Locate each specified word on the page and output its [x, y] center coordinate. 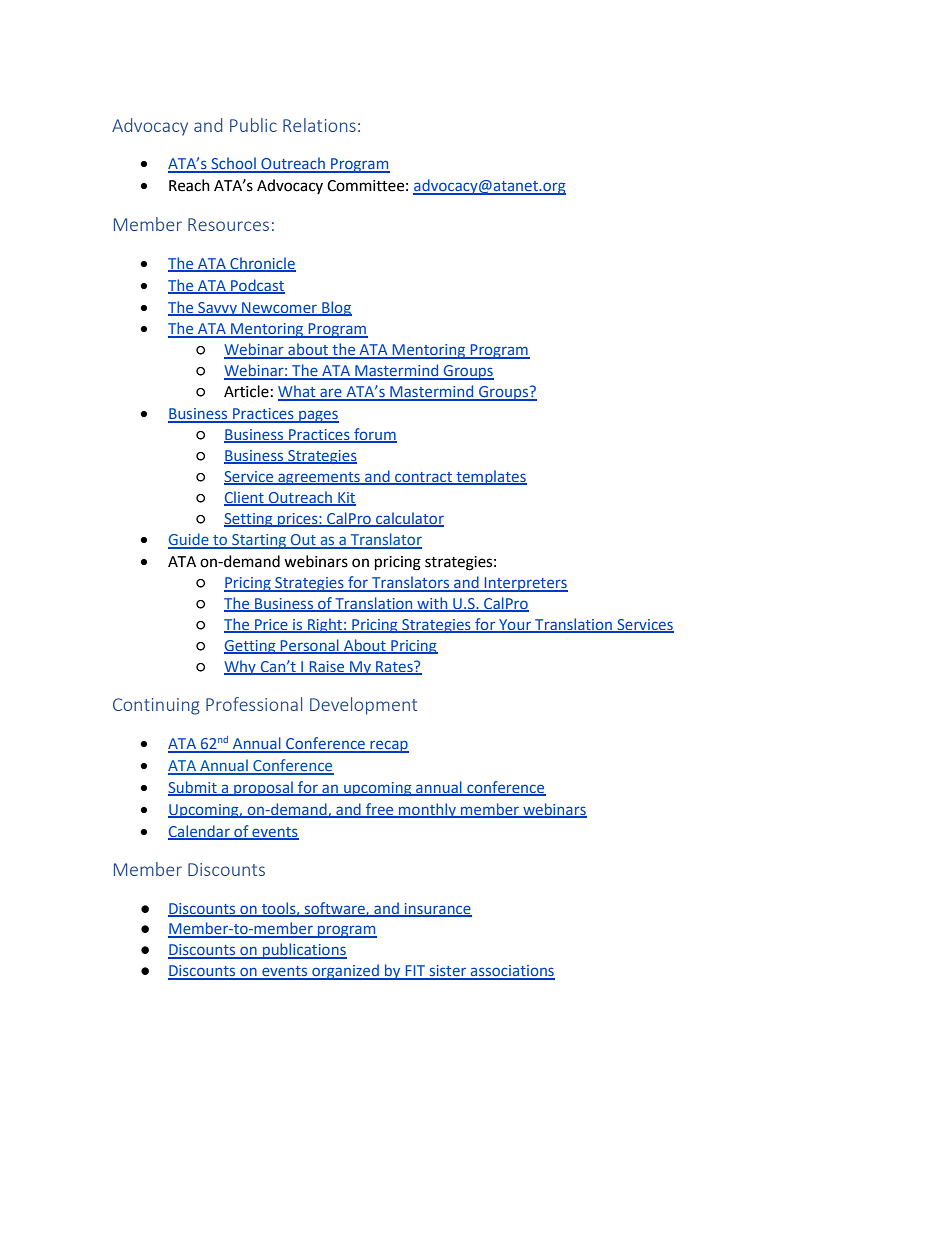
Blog [336, 308]
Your [515, 625]
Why [241, 667]
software [334, 909]
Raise [327, 667]
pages [318, 416]
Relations [319, 125]
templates [490, 477]
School [233, 164]
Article [246, 391]
